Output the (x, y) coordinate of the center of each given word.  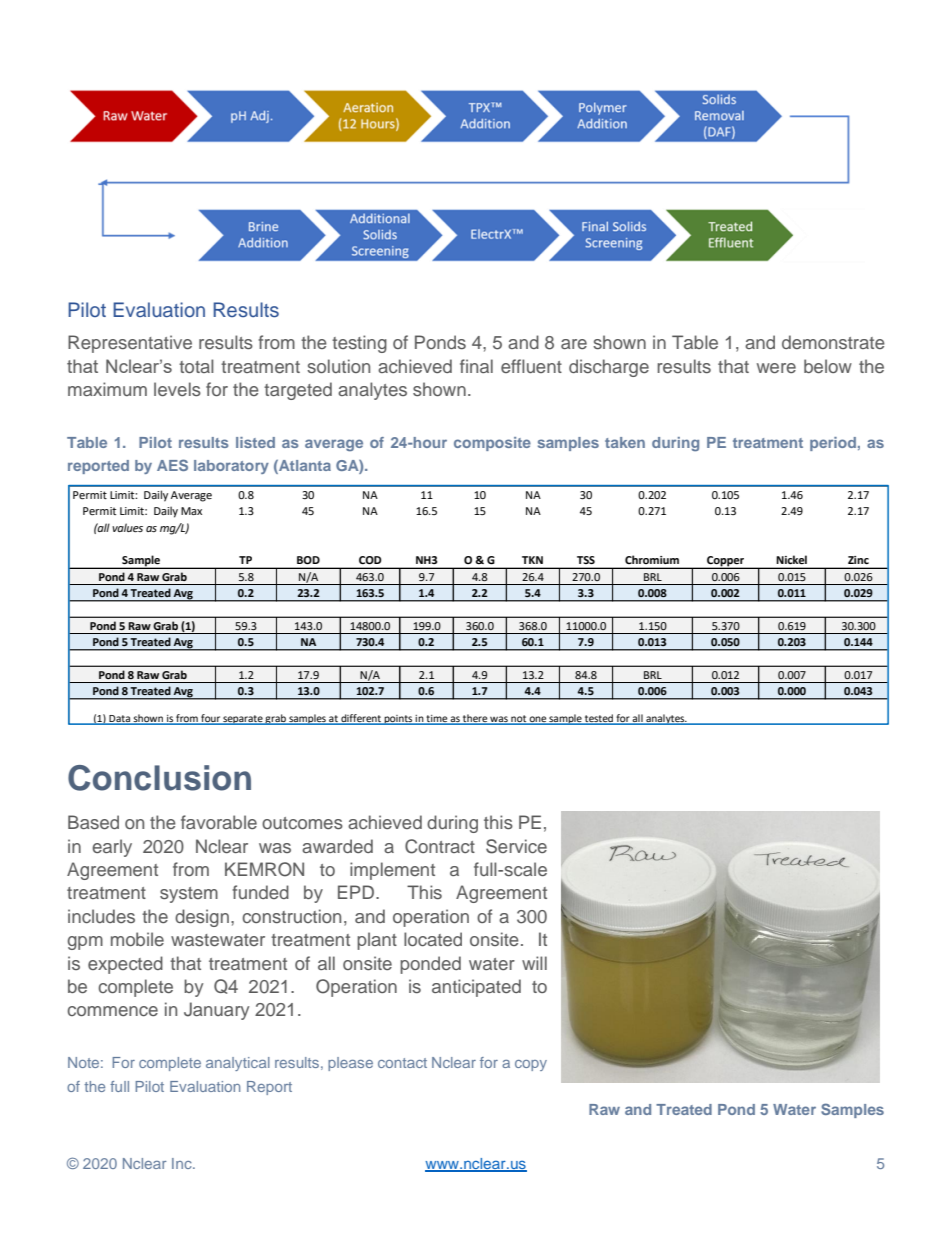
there (475, 719)
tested (599, 719)
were (776, 368)
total (196, 366)
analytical (238, 1064)
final (476, 366)
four (210, 719)
